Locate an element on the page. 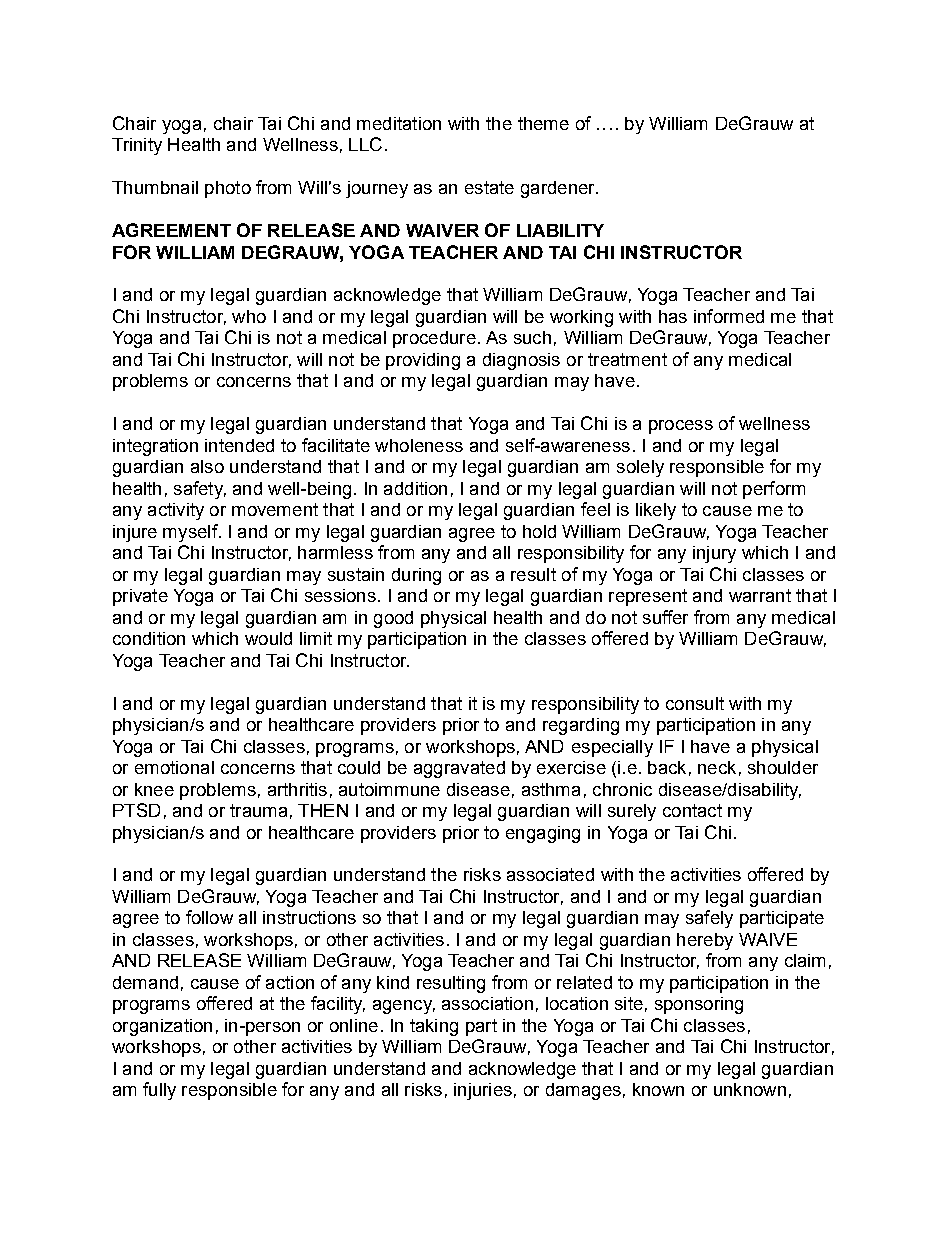  injury is located at coordinates (714, 554).
